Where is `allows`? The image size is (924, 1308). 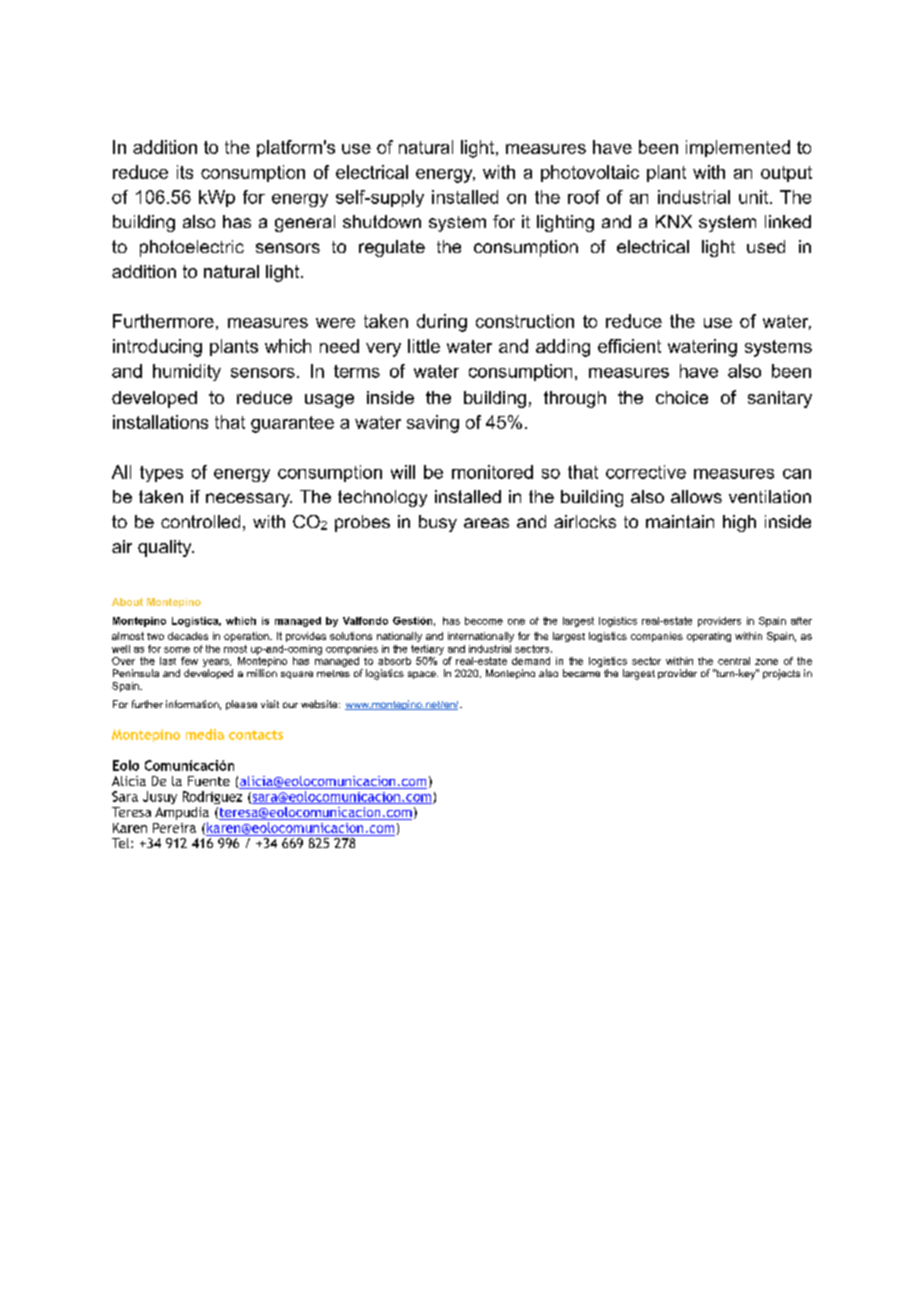
allows is located at coordinates (696, 496).
